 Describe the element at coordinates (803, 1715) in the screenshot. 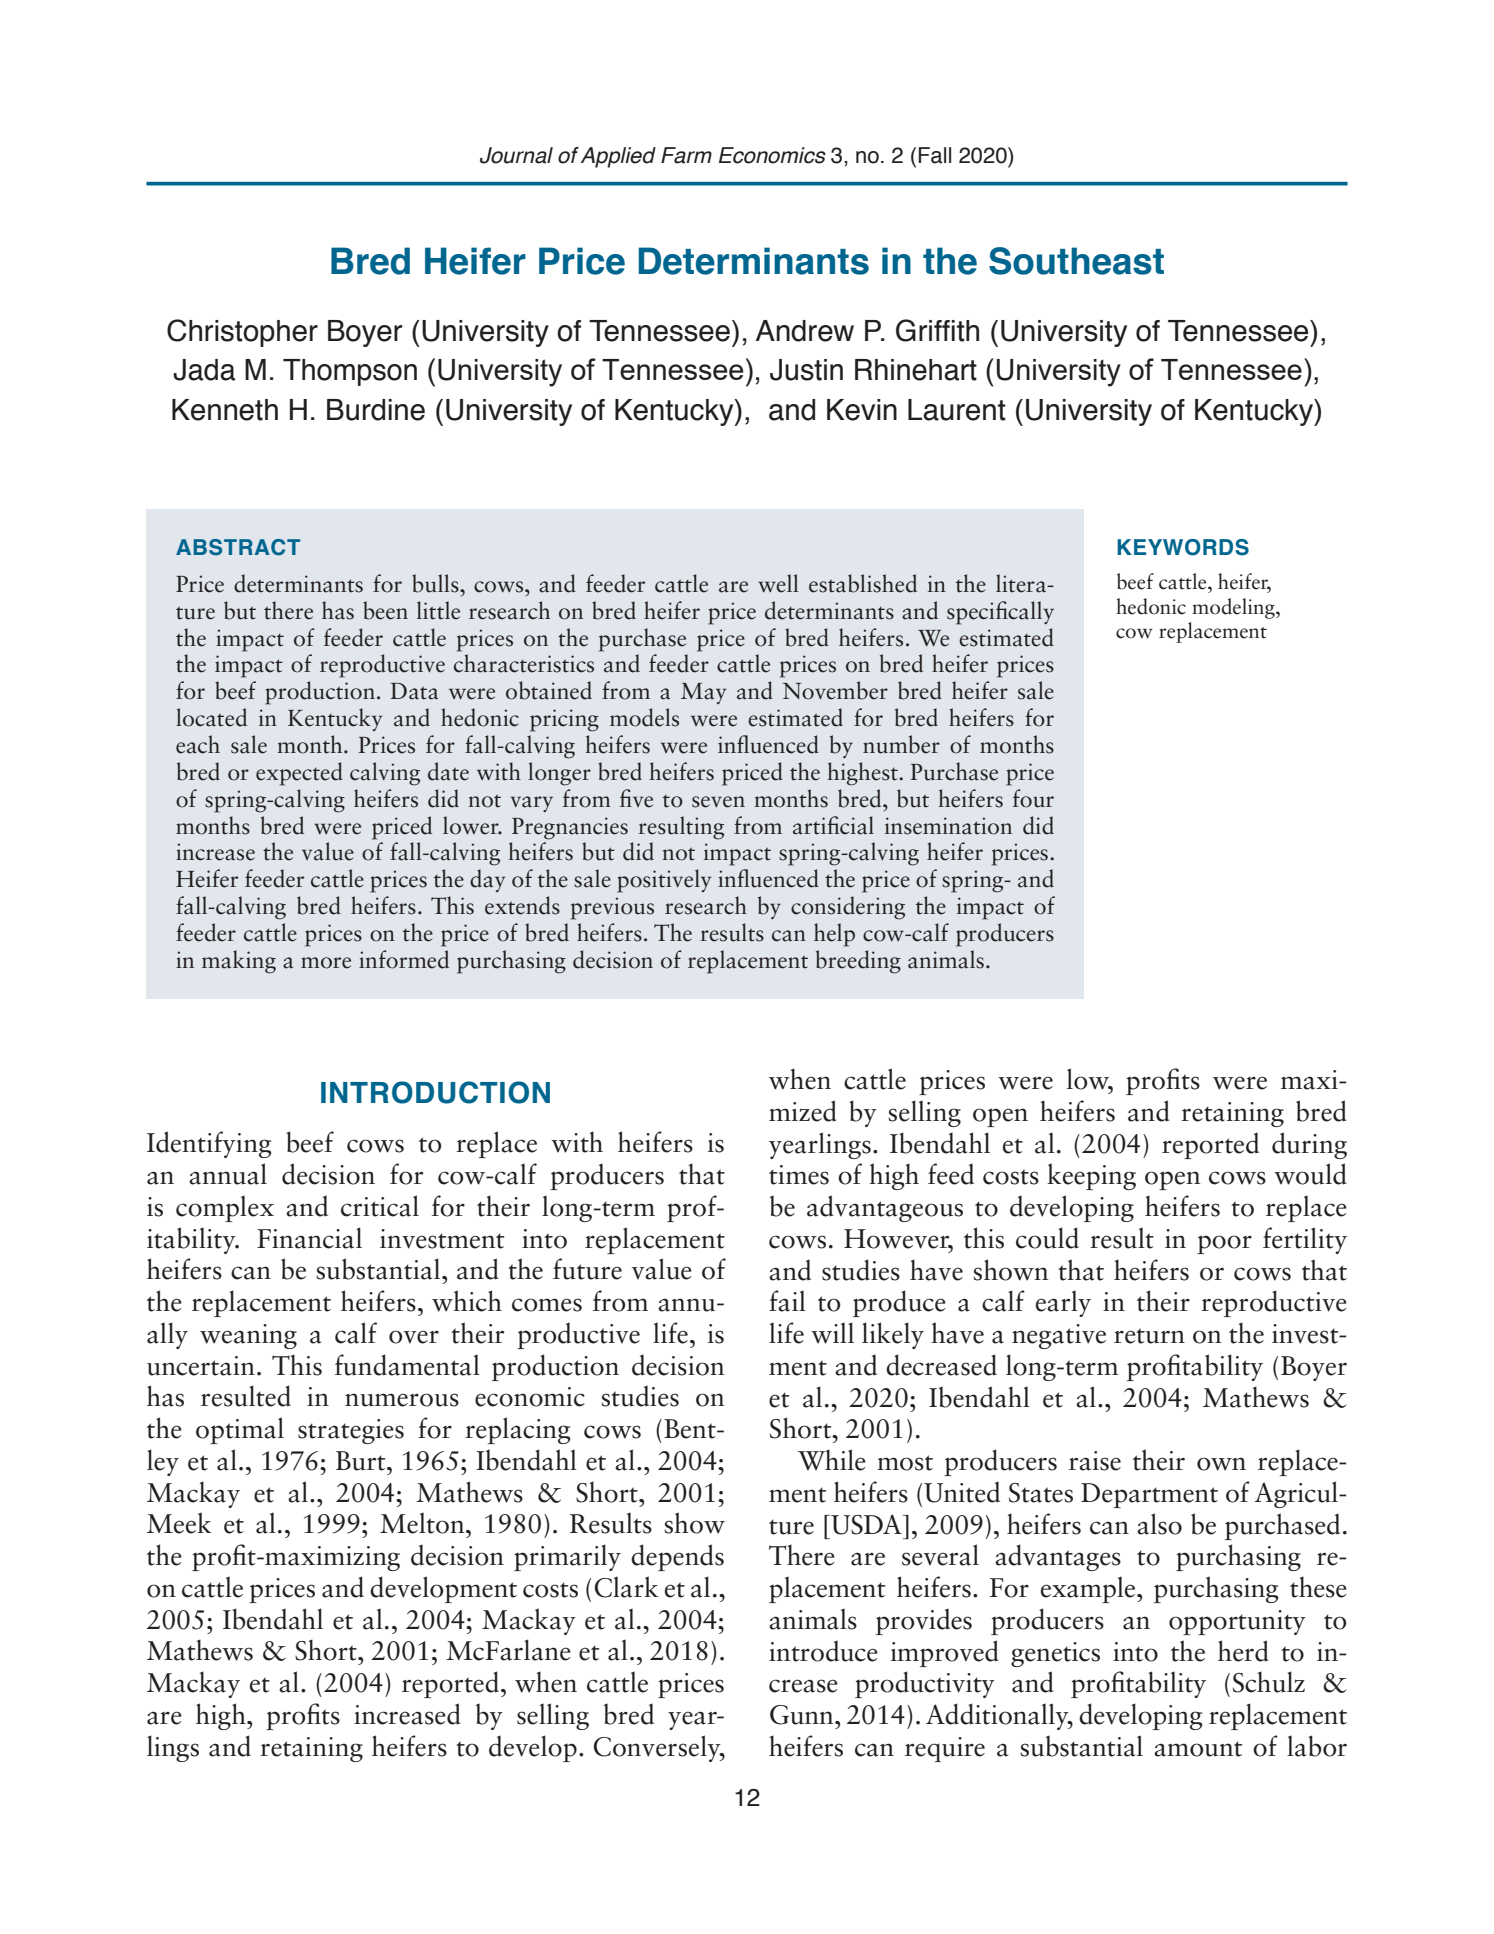

I see `Gunn` at that location.
